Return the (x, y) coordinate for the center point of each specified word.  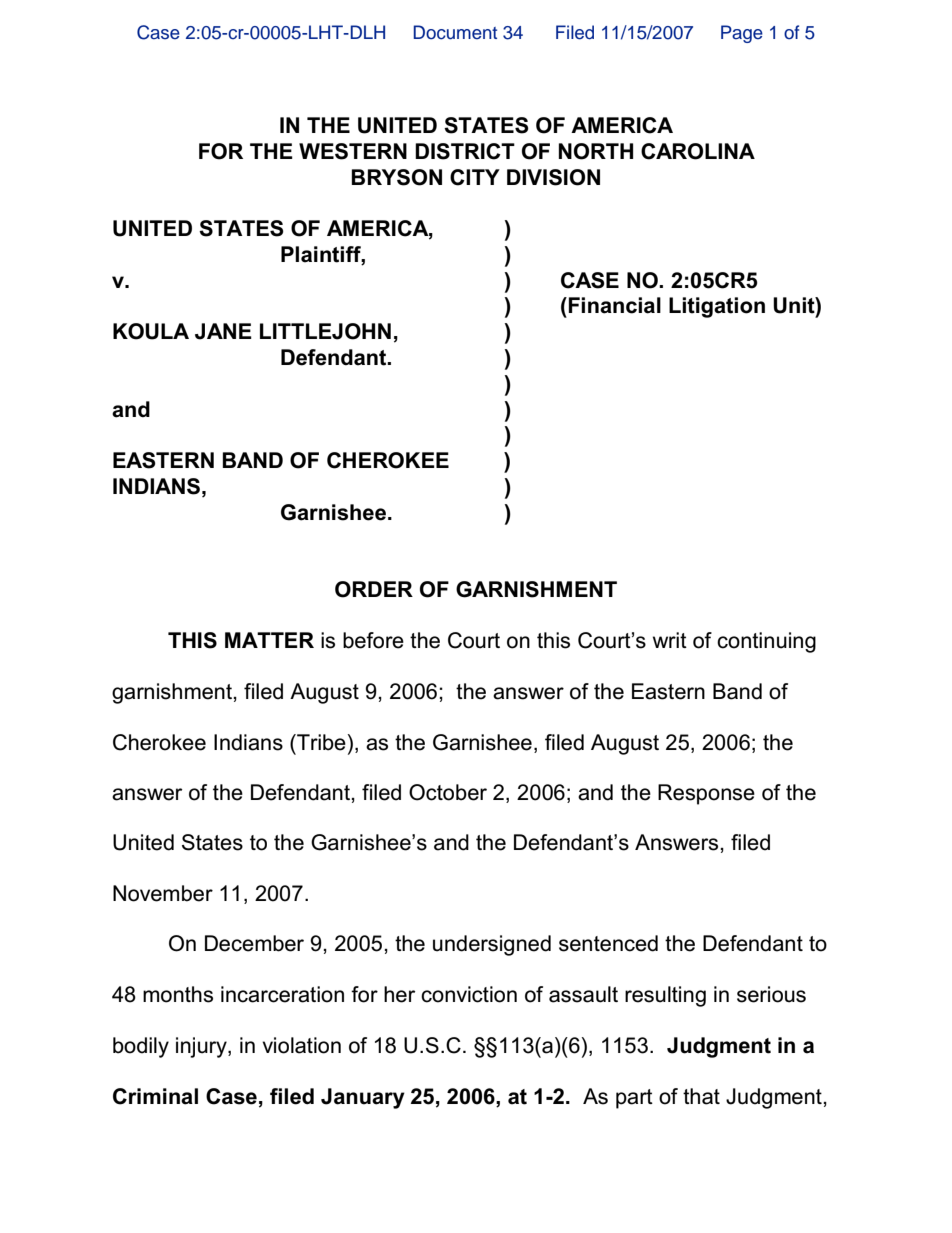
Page (742, 34)
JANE (223, 331)
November (163, 893)
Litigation (717, 307)
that (701, 1096)
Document (455, 32)
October (448, 792)
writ (670, 640)
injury (202, 1047)
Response (706, 794)
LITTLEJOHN (325, 331)
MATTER (269, 640)
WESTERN (353, 151)
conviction (469, 994)
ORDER (374, 589)
